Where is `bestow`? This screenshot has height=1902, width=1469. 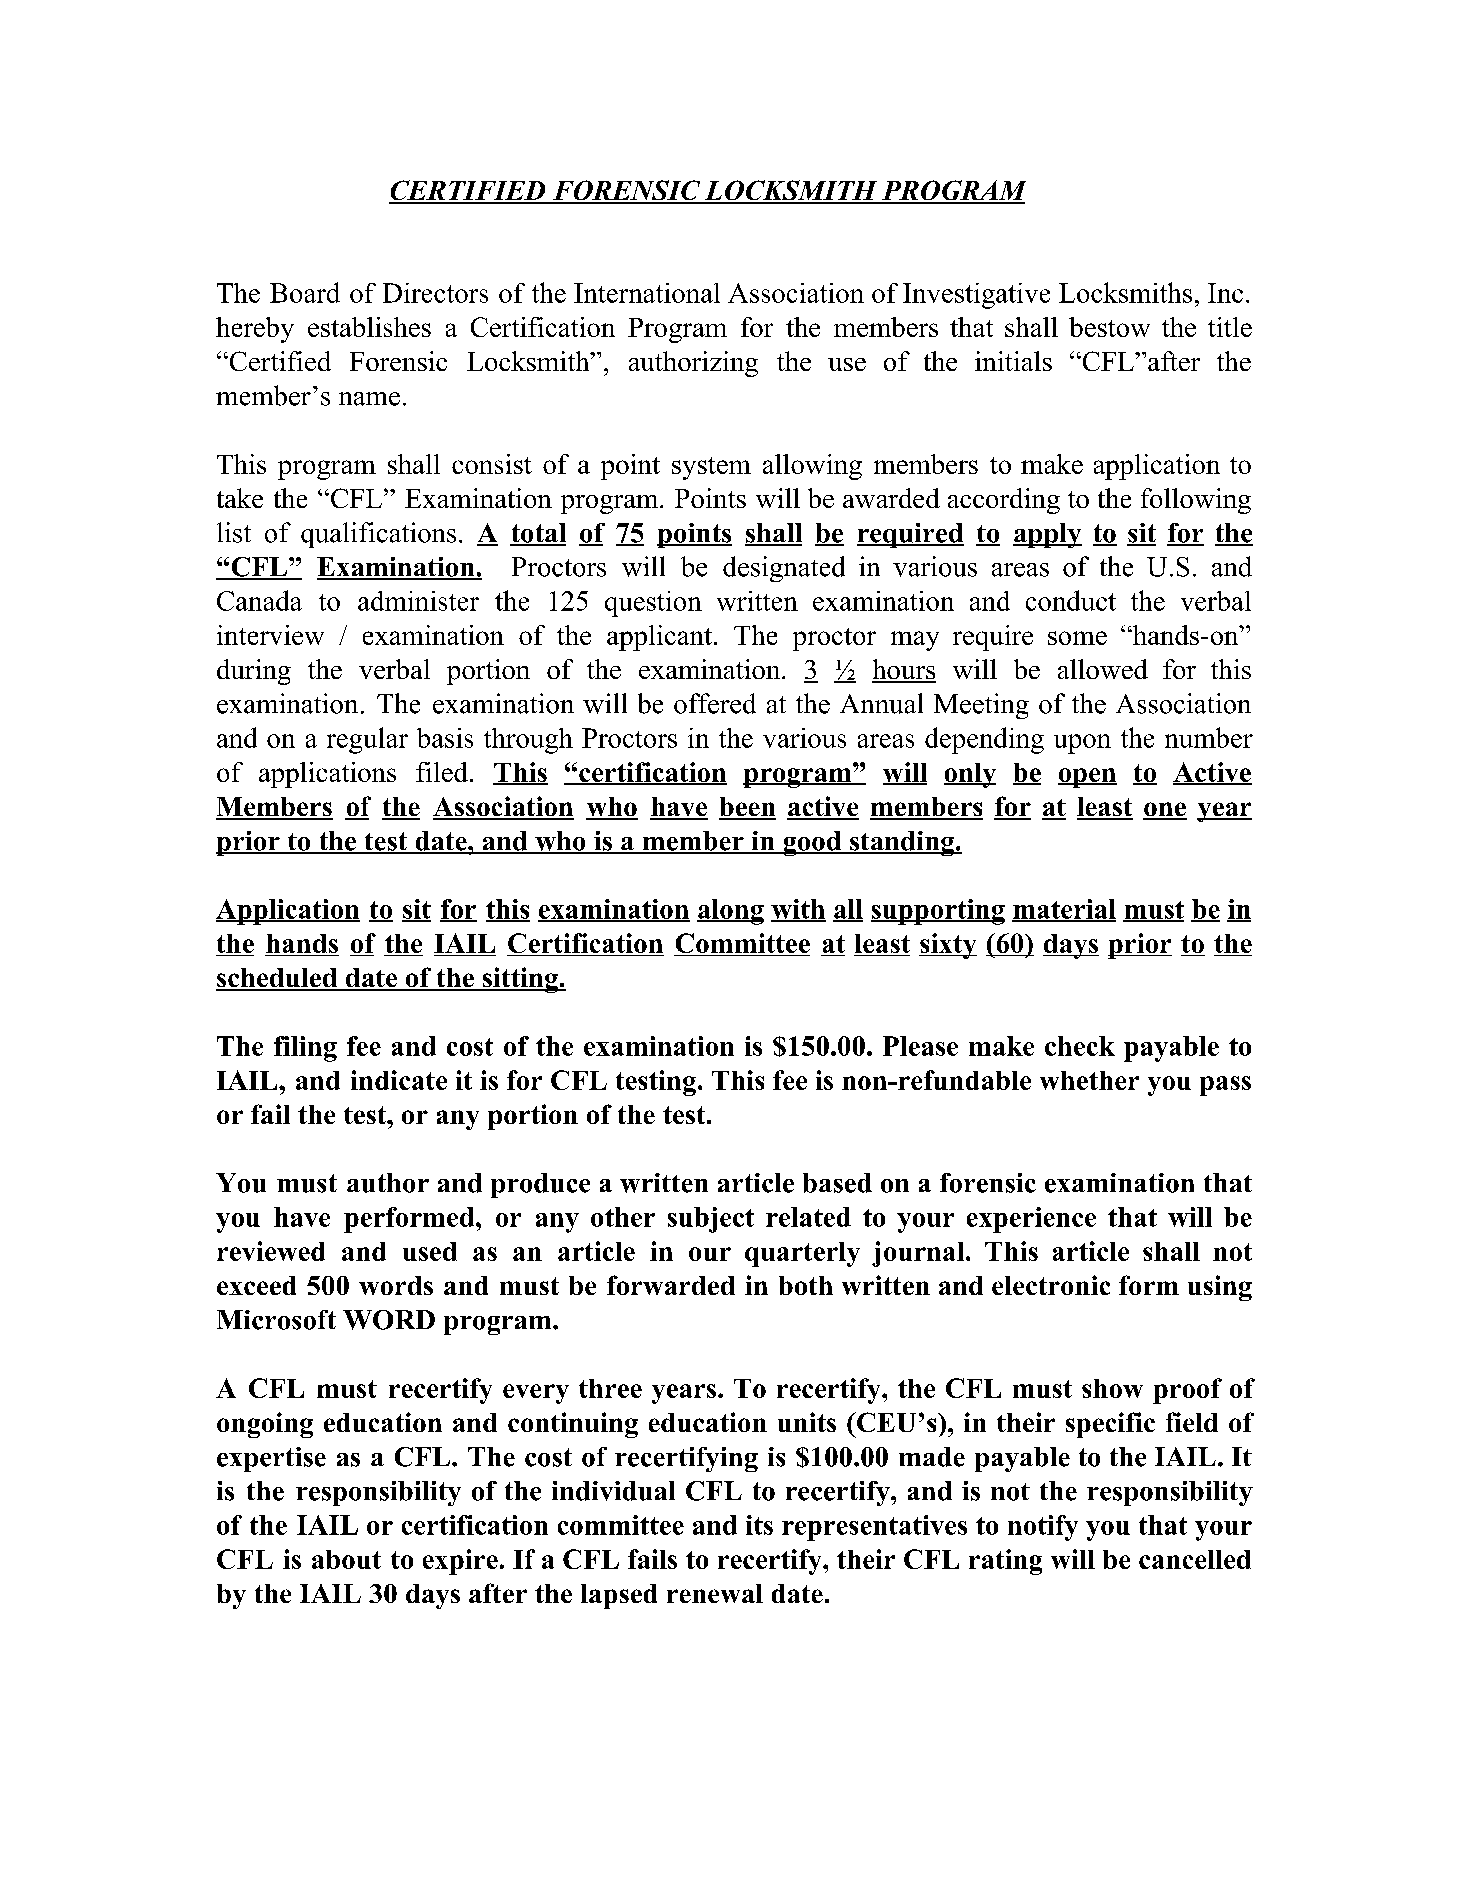
bestow is located at coordinates (1109, 327).
